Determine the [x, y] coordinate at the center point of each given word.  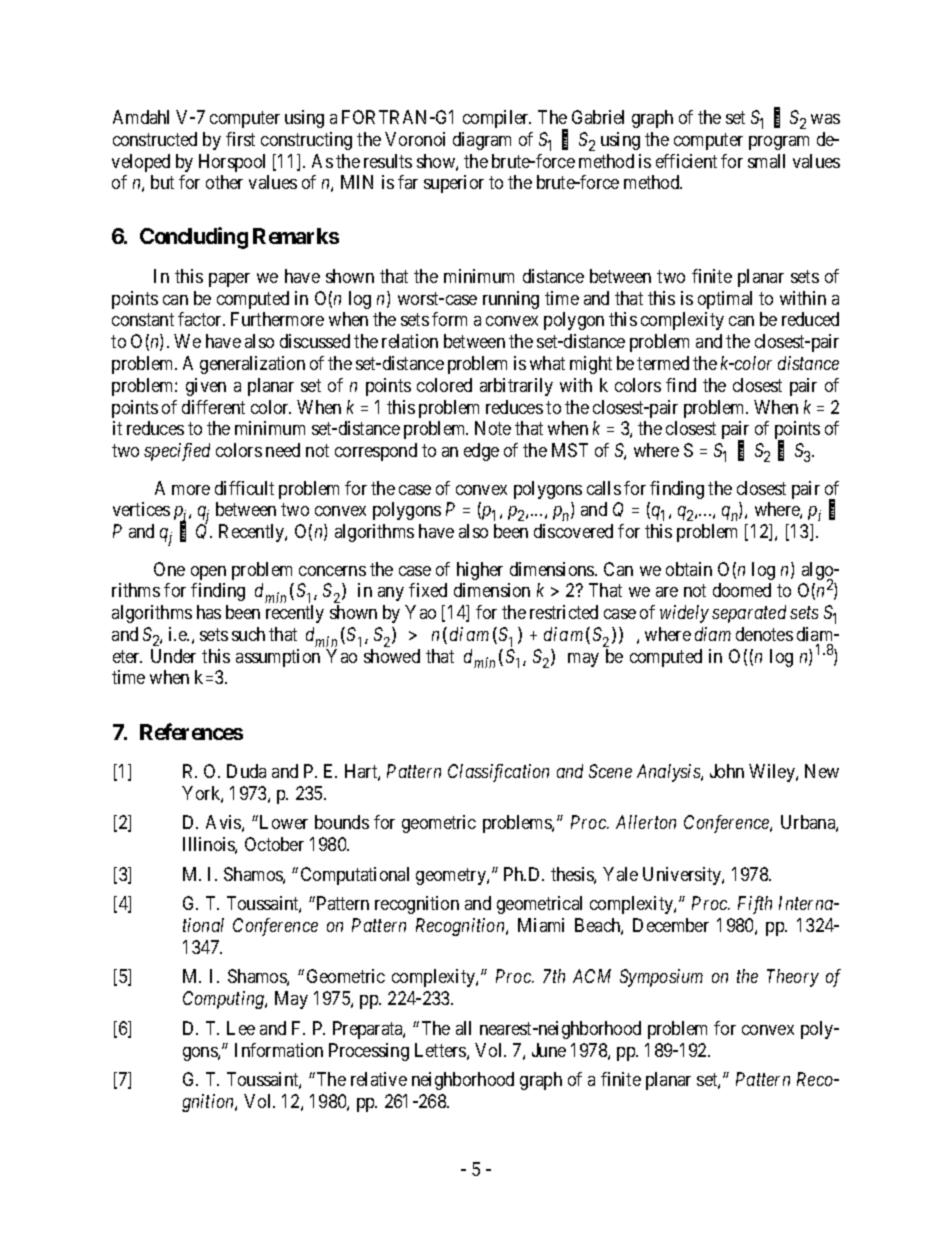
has [209, 612]
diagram [482, 141]
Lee [241, 1028]
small [766, 161]
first [240, 139]
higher [480, 571]
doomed [742, 590]
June [549, 1050]
